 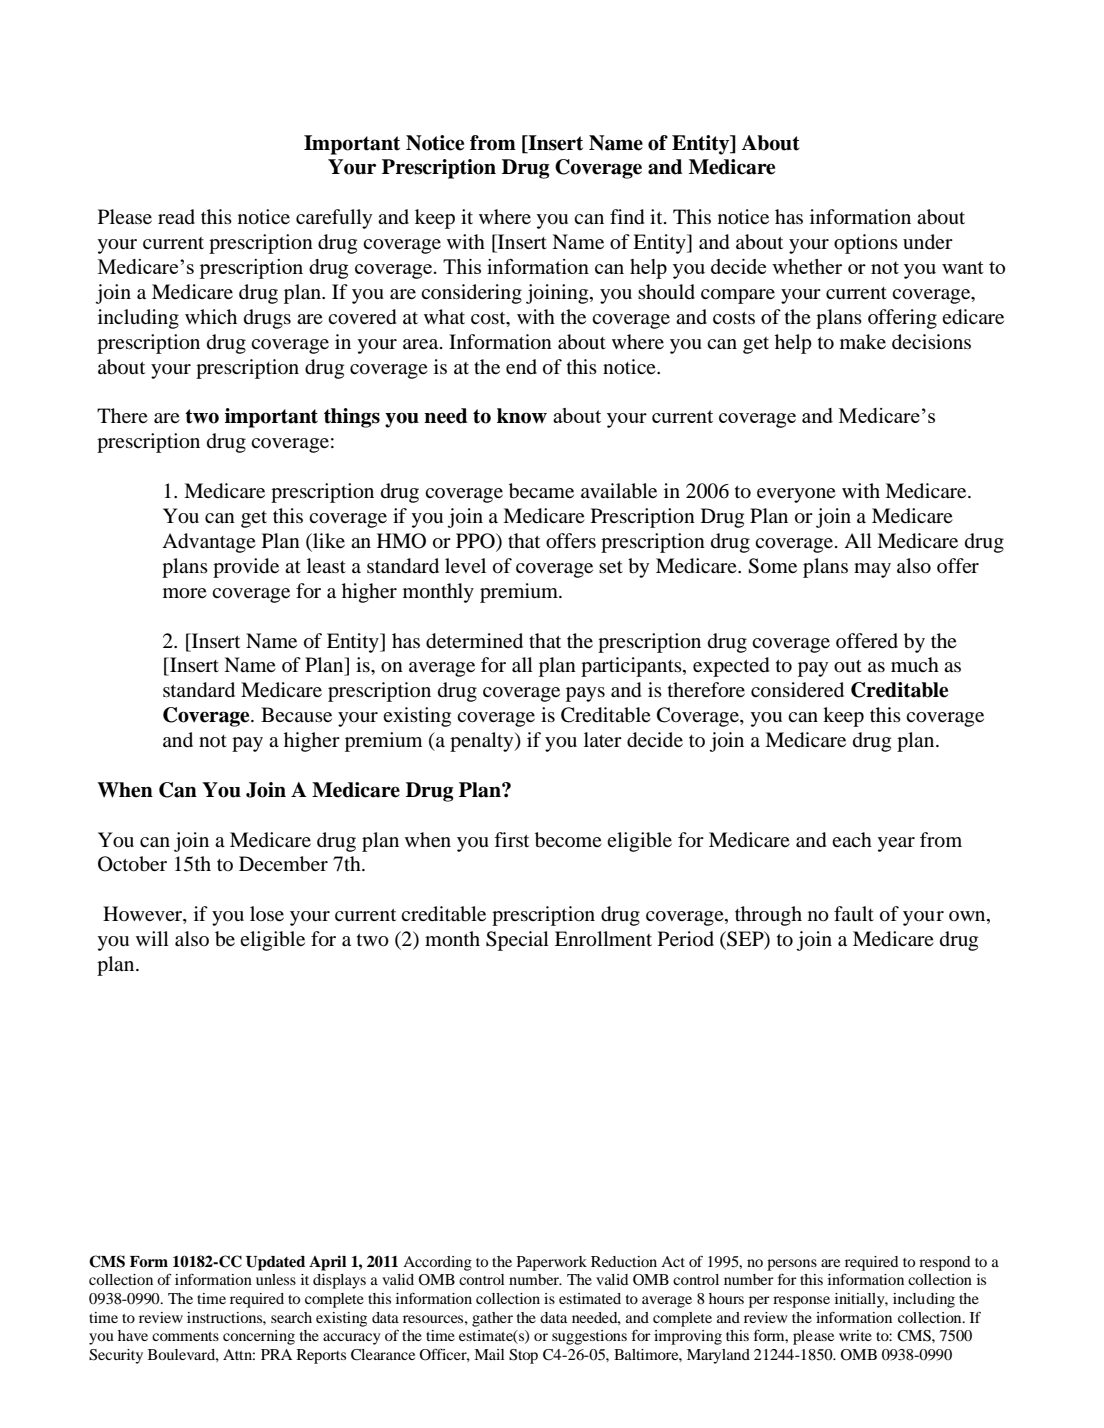 I want to click on read, so click(x=176, y=216).
